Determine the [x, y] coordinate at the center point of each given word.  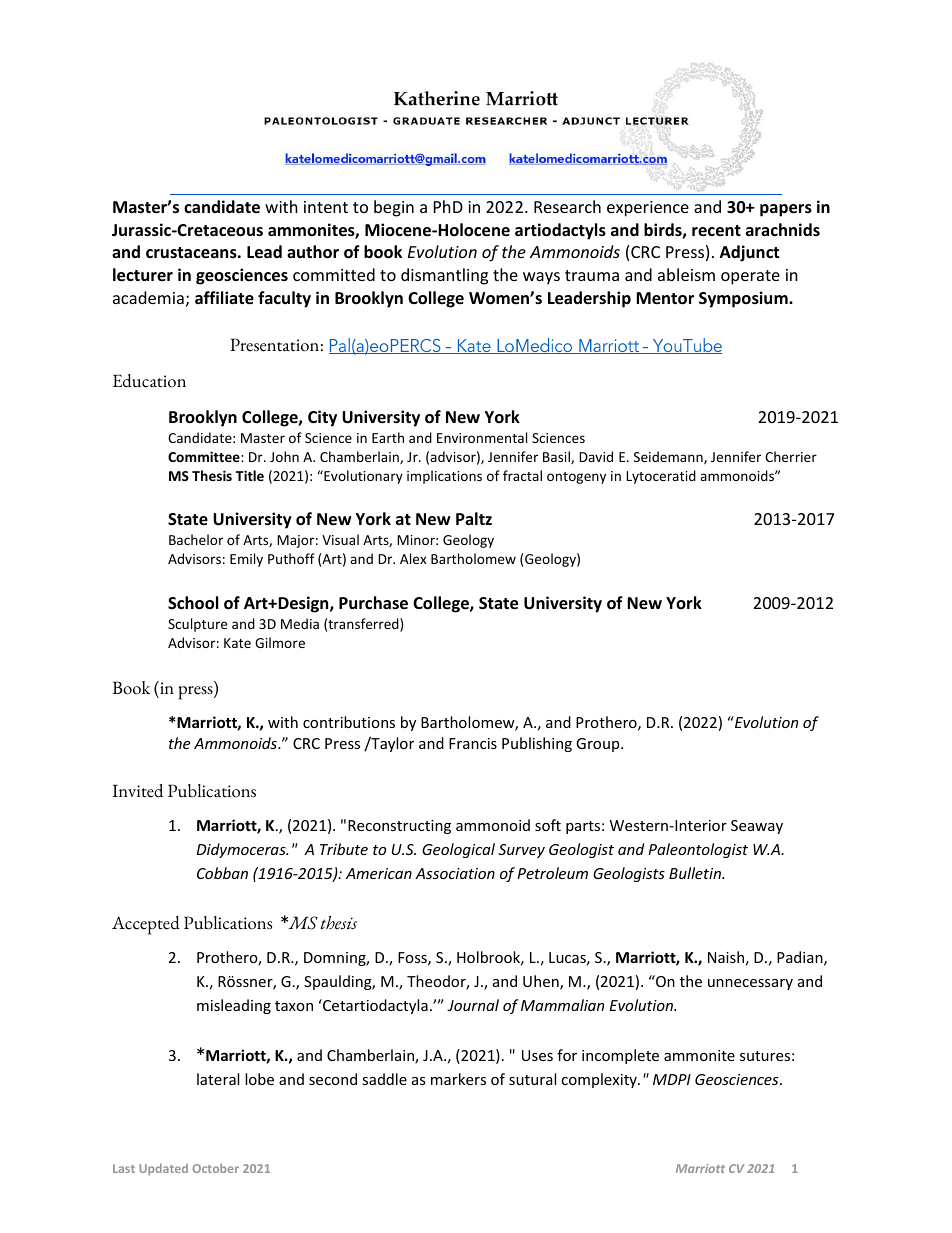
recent [716, 231]
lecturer [143, 275]
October [216, 1168]
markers [458, 1079]
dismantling [444, 276]
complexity [600, 1080]
